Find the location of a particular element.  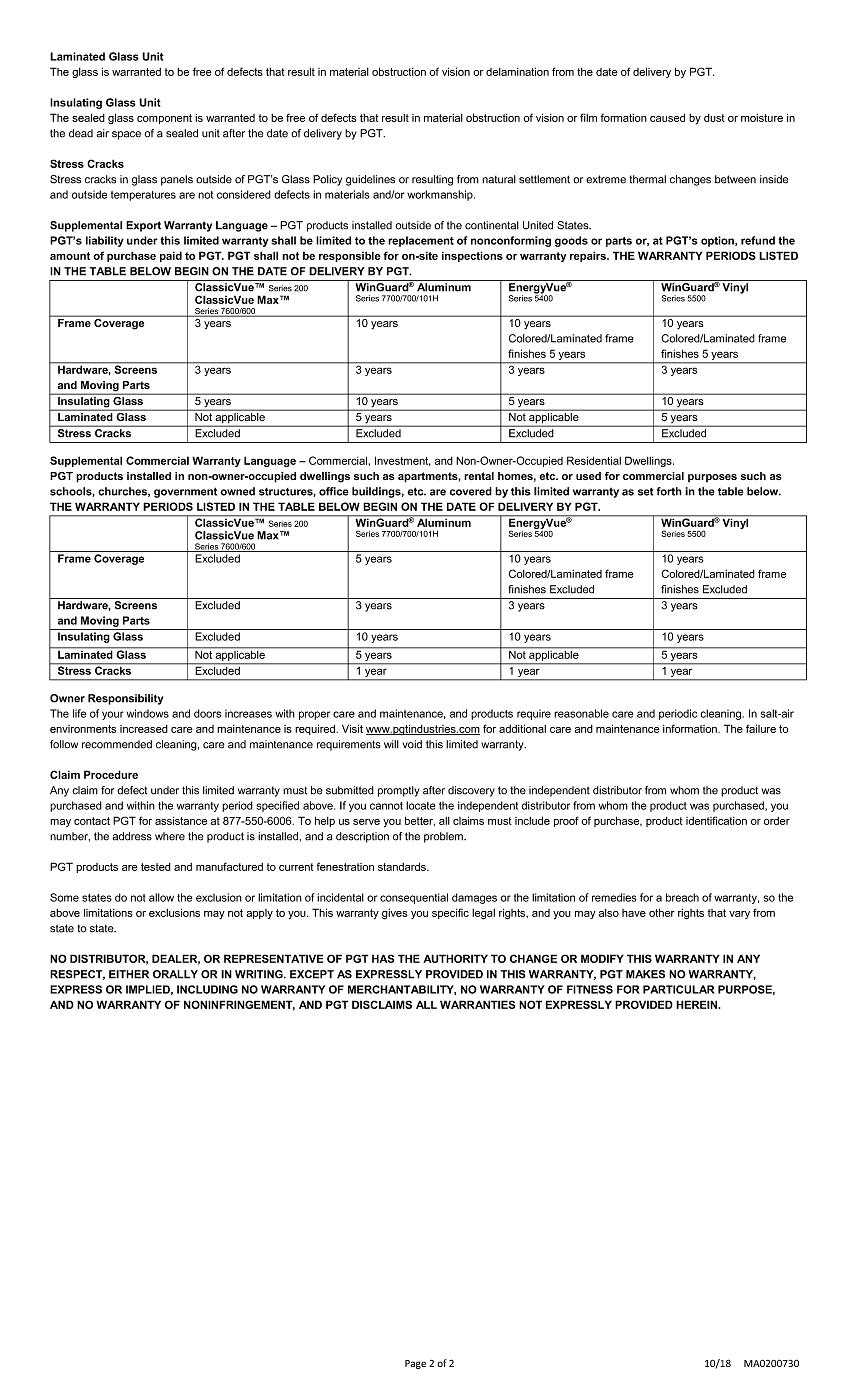

PARTICULAR is located at coordinates (679, 989).
